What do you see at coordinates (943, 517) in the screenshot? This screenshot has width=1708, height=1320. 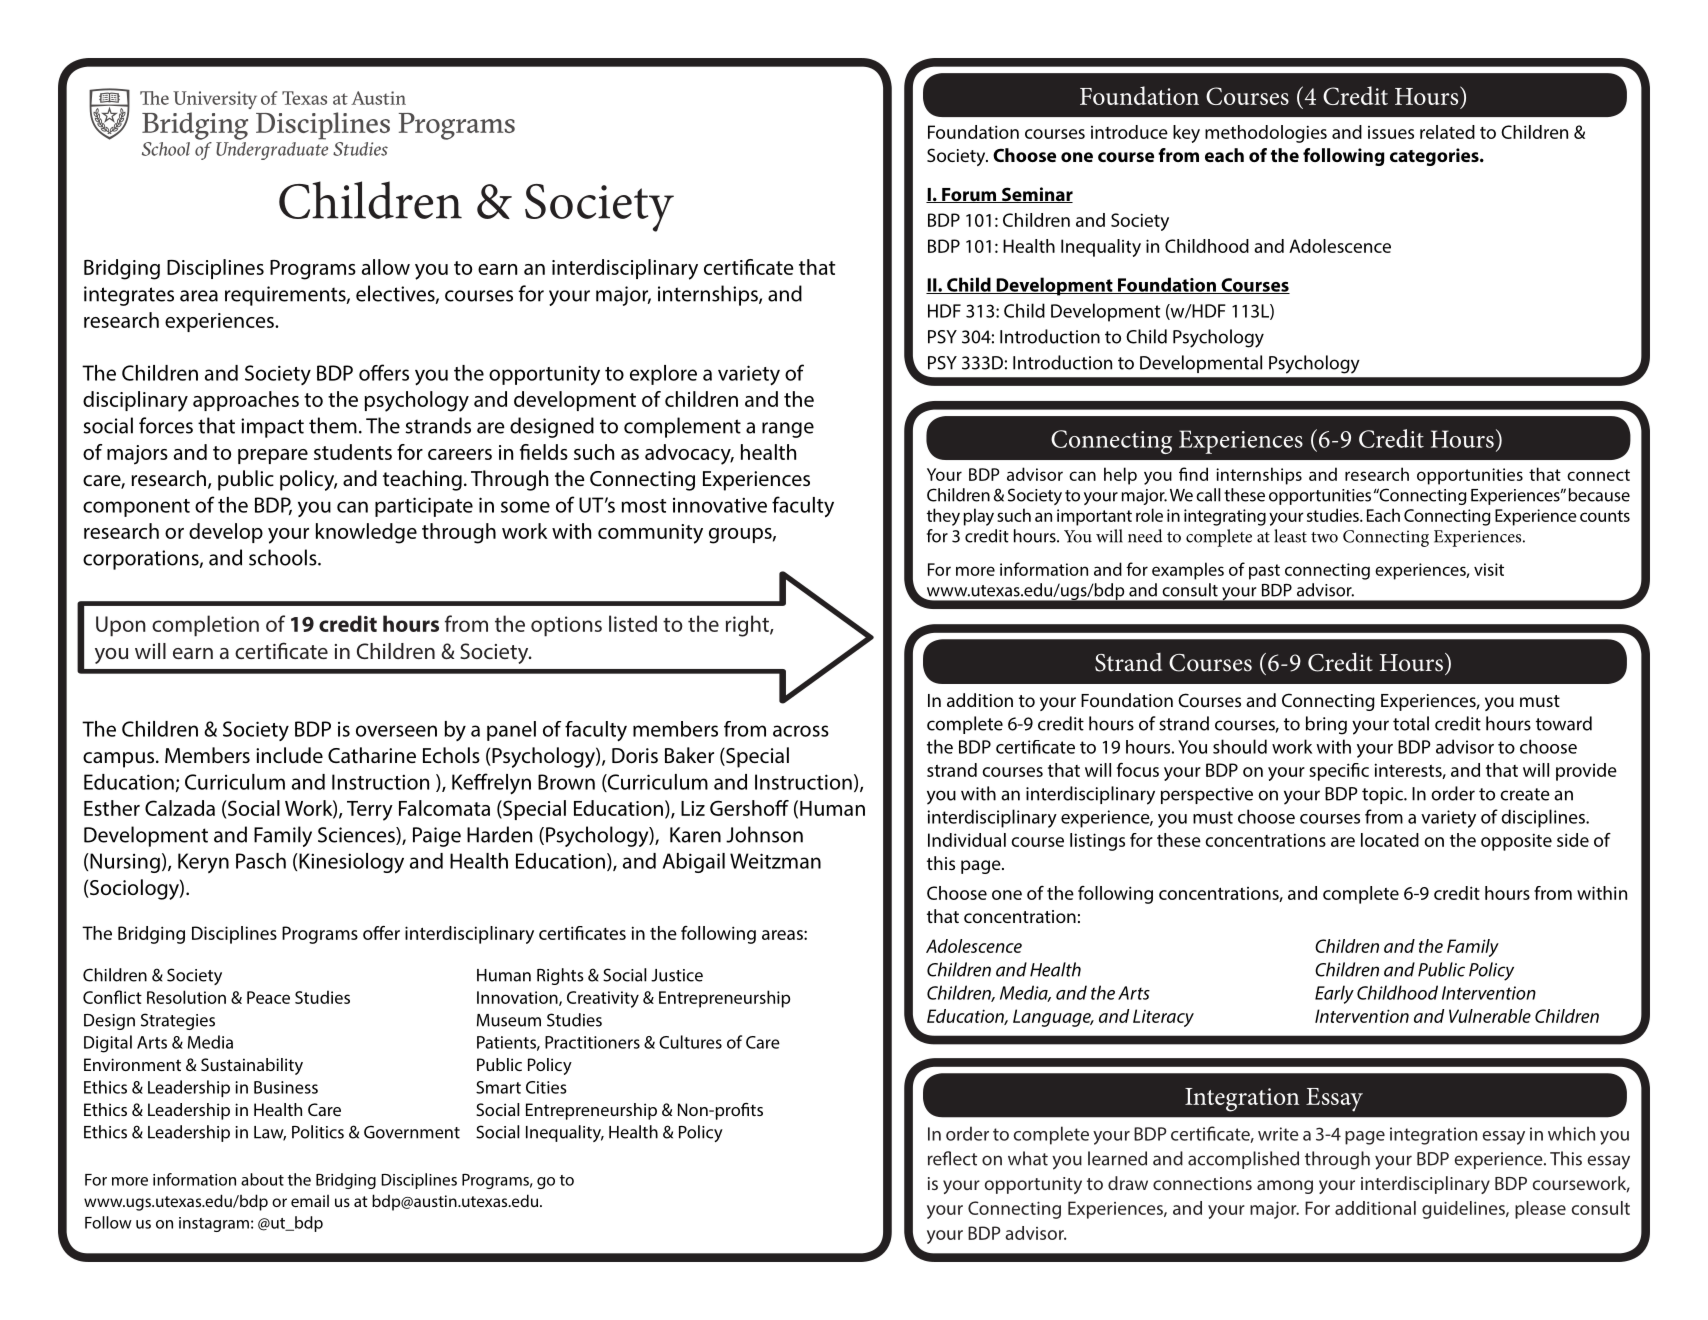 I see `they` at bounding box center [943, 517].
